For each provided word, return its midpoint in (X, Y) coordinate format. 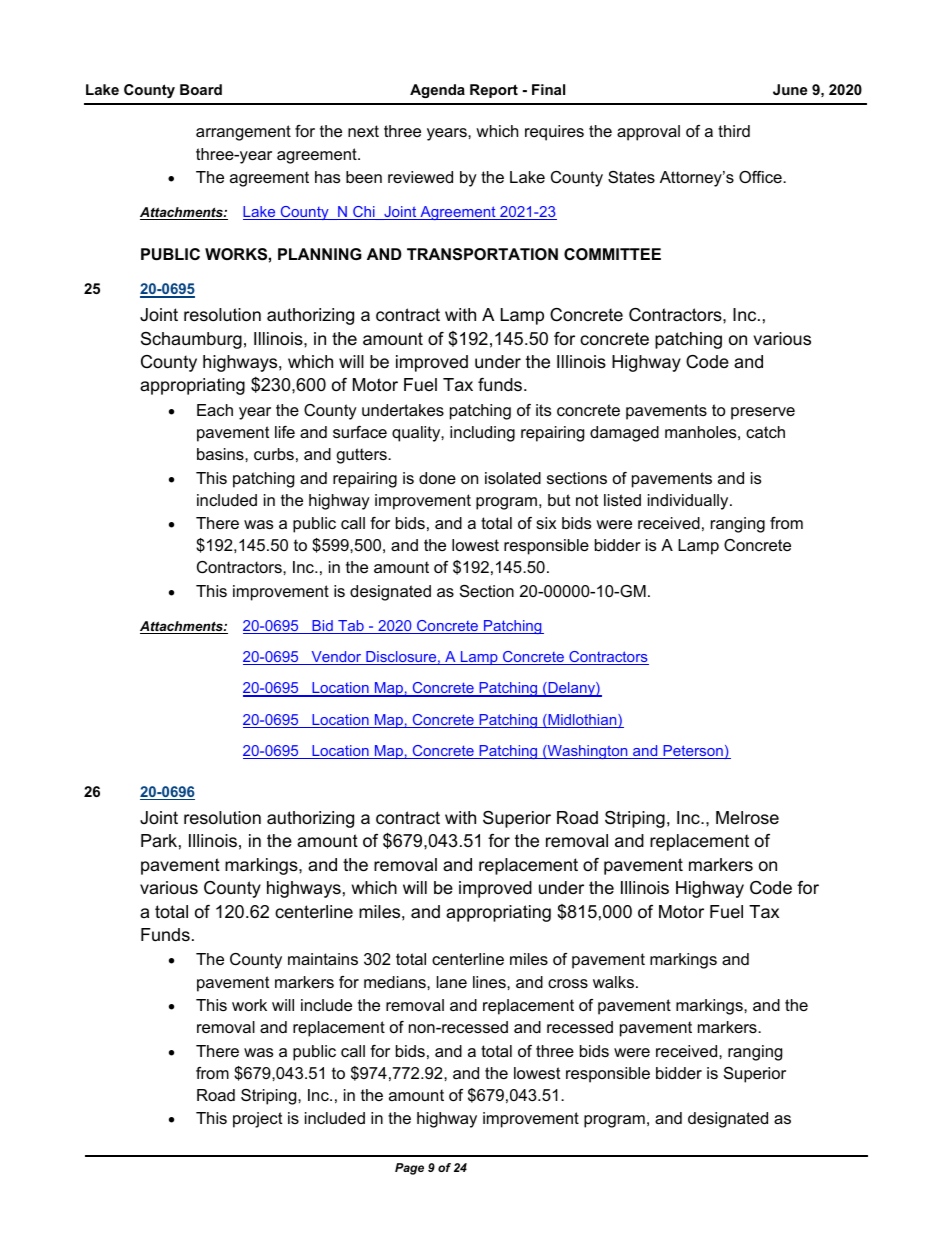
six (546, 523)
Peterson (693, 752)
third (734, 131)
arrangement (243, 133)
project (257, 1120)
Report (494, 91)
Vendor (336, 658)
